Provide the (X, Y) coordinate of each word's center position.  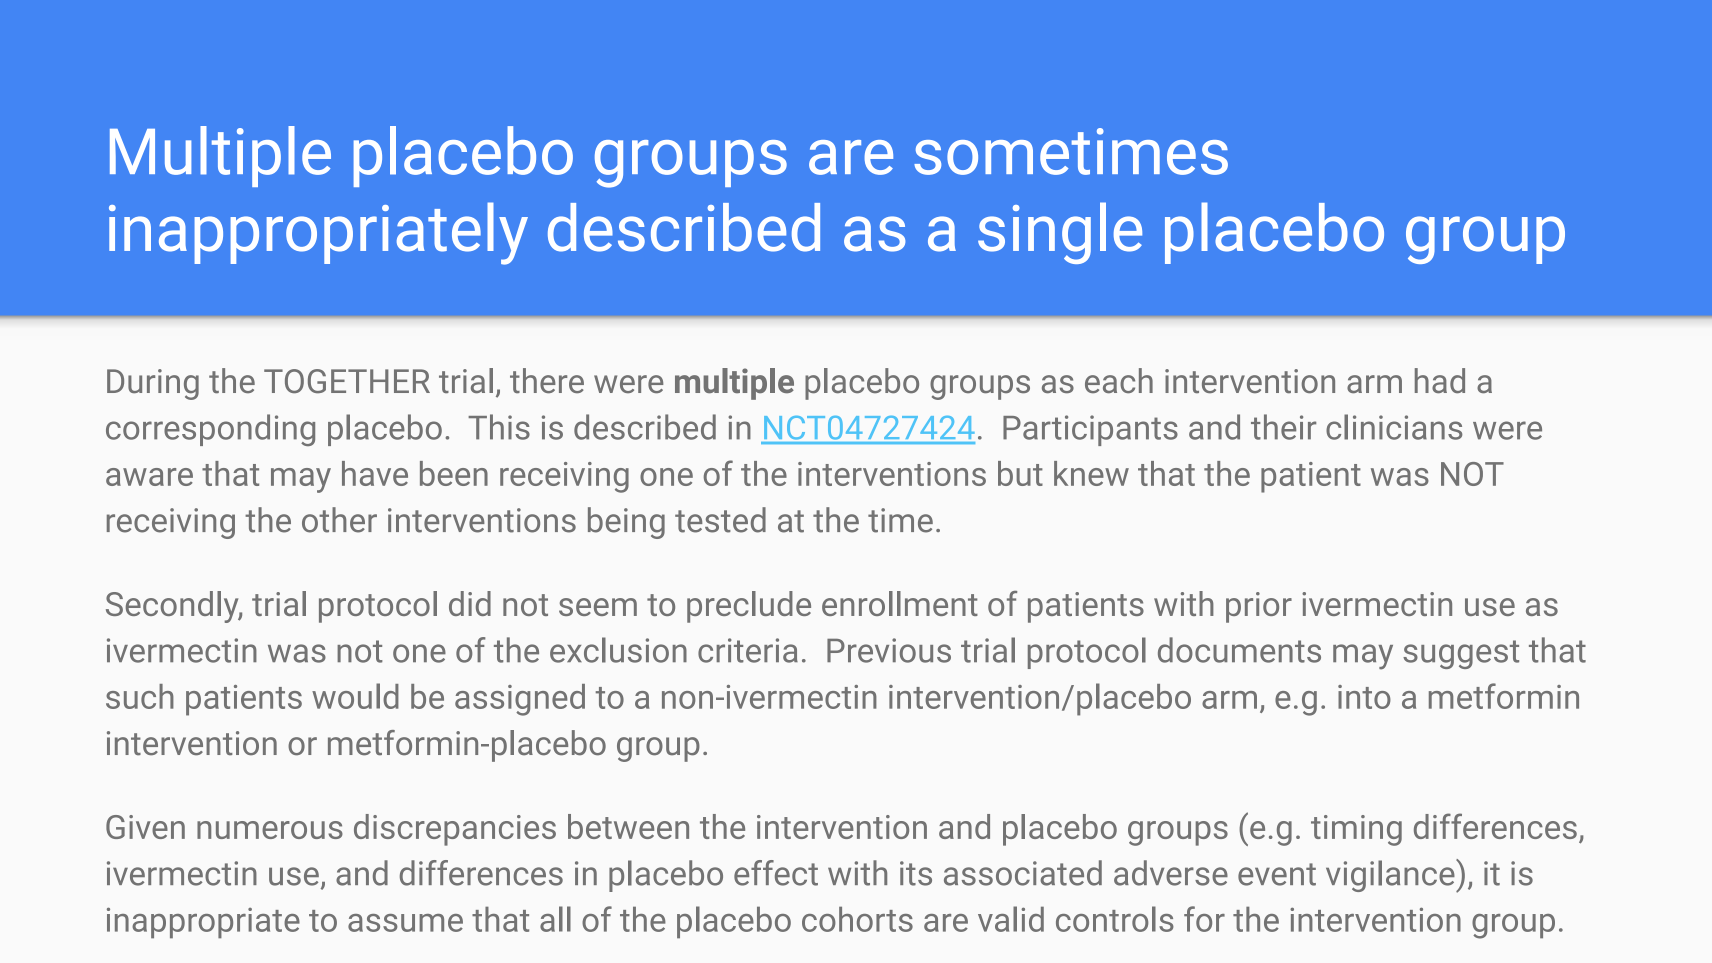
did (470, 603)
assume (405, 923)
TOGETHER (347, 381)
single (1060, 233)
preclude (749, 607)
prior (1259, 607)
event (1277, 874)
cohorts (857, 919)
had (1440, 381)
